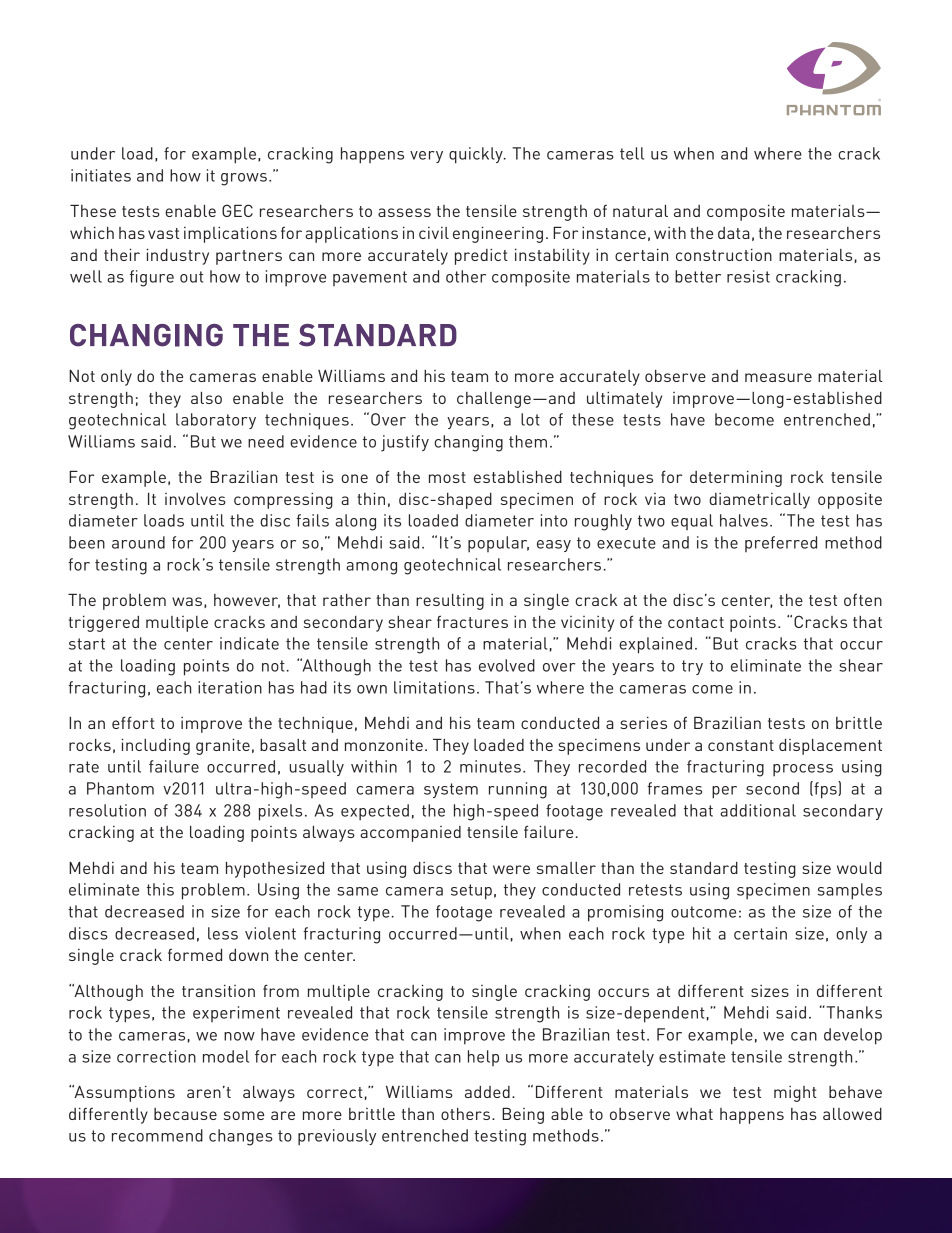  What do you see at coordinates (795, 1094) in the image?
I see `might` at bounding box center [795, 1094].
